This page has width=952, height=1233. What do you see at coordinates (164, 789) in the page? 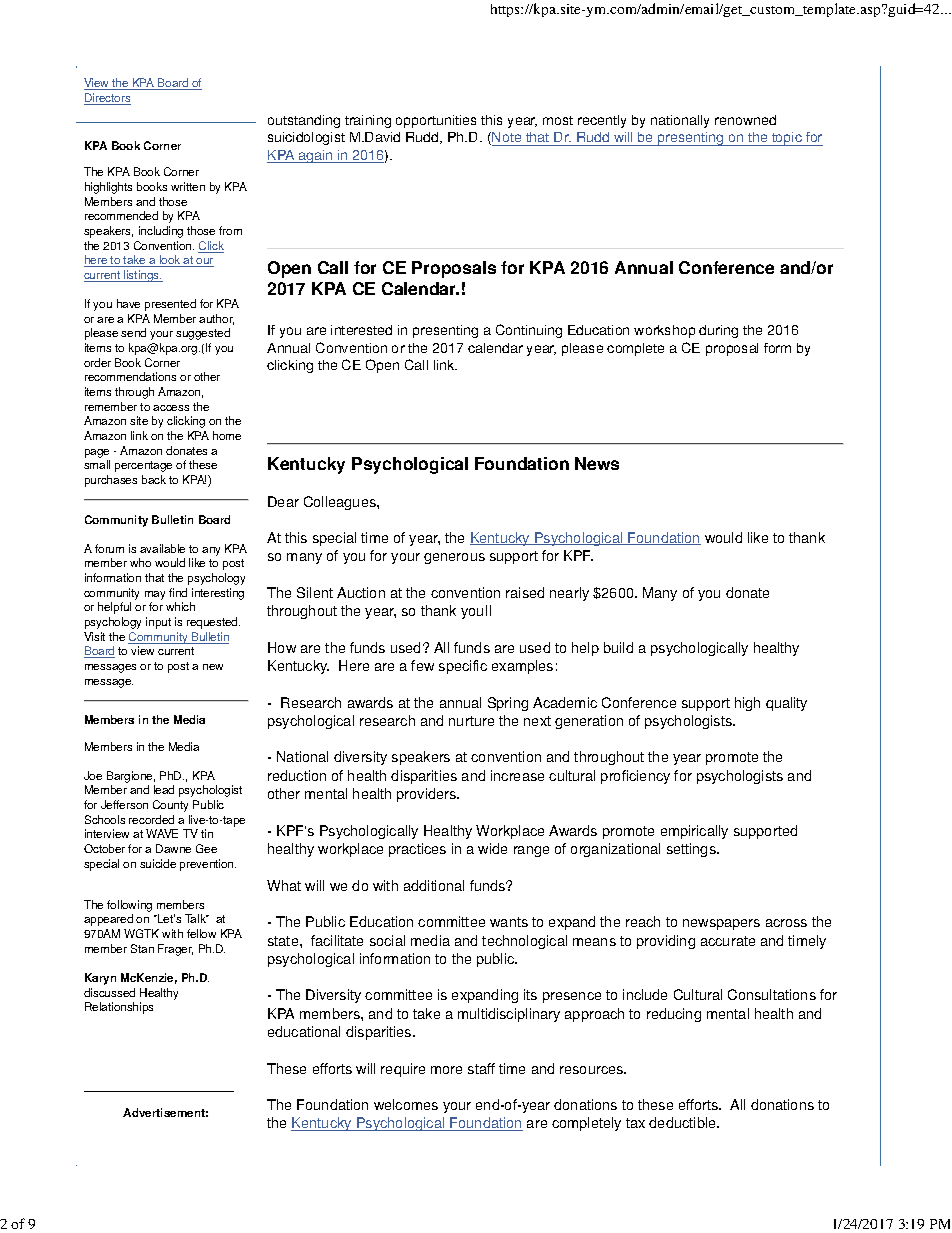
I see `lead` at bounding box center [164, 789].
